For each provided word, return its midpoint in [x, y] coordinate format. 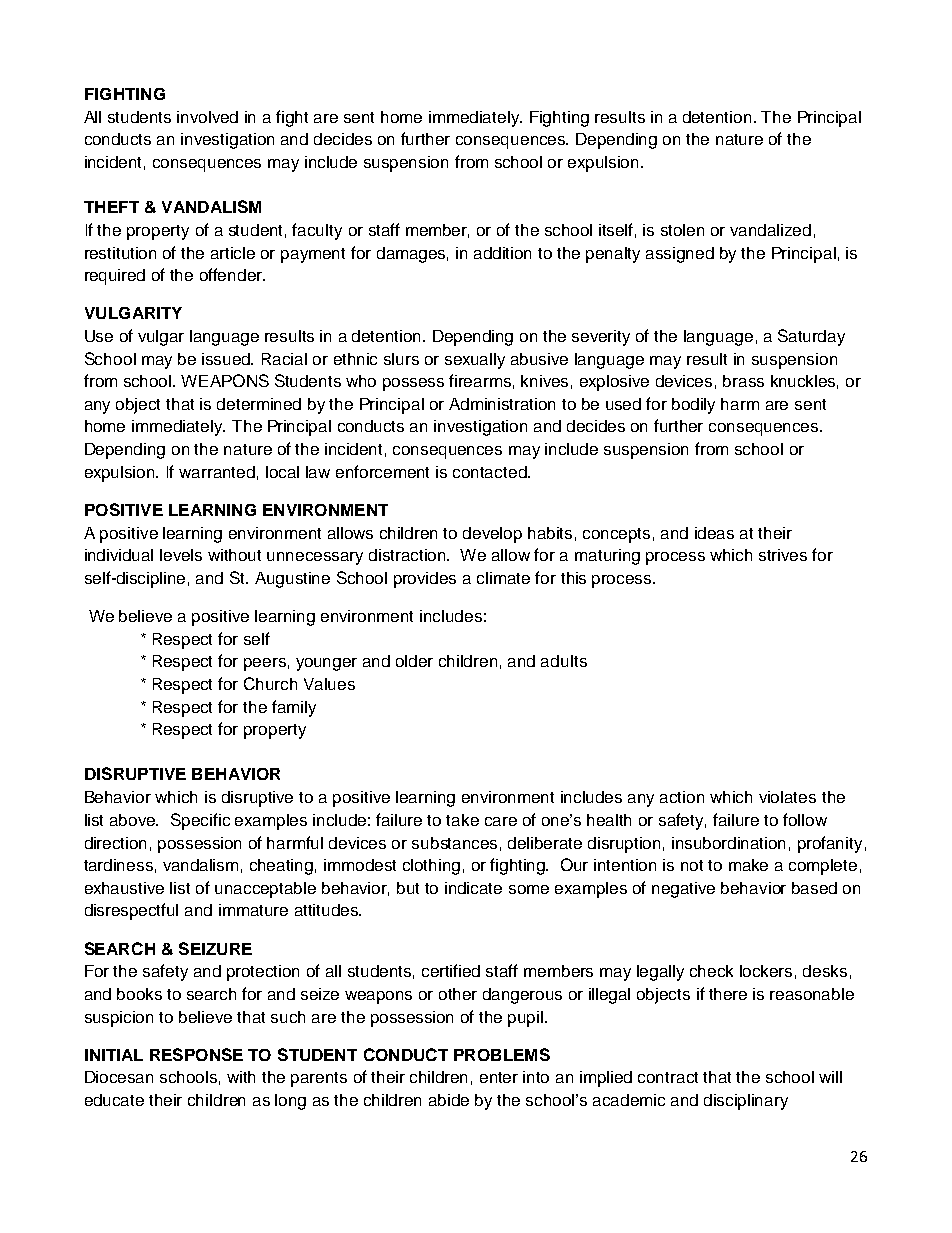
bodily [693, 406]
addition [502, 253]
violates [787, 797]
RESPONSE [196, 1054]
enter [499, 1077]
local [282, 472]
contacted [491, 472]
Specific [200, 821]
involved [207, 117]
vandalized [770, 230]
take [462, 820]
